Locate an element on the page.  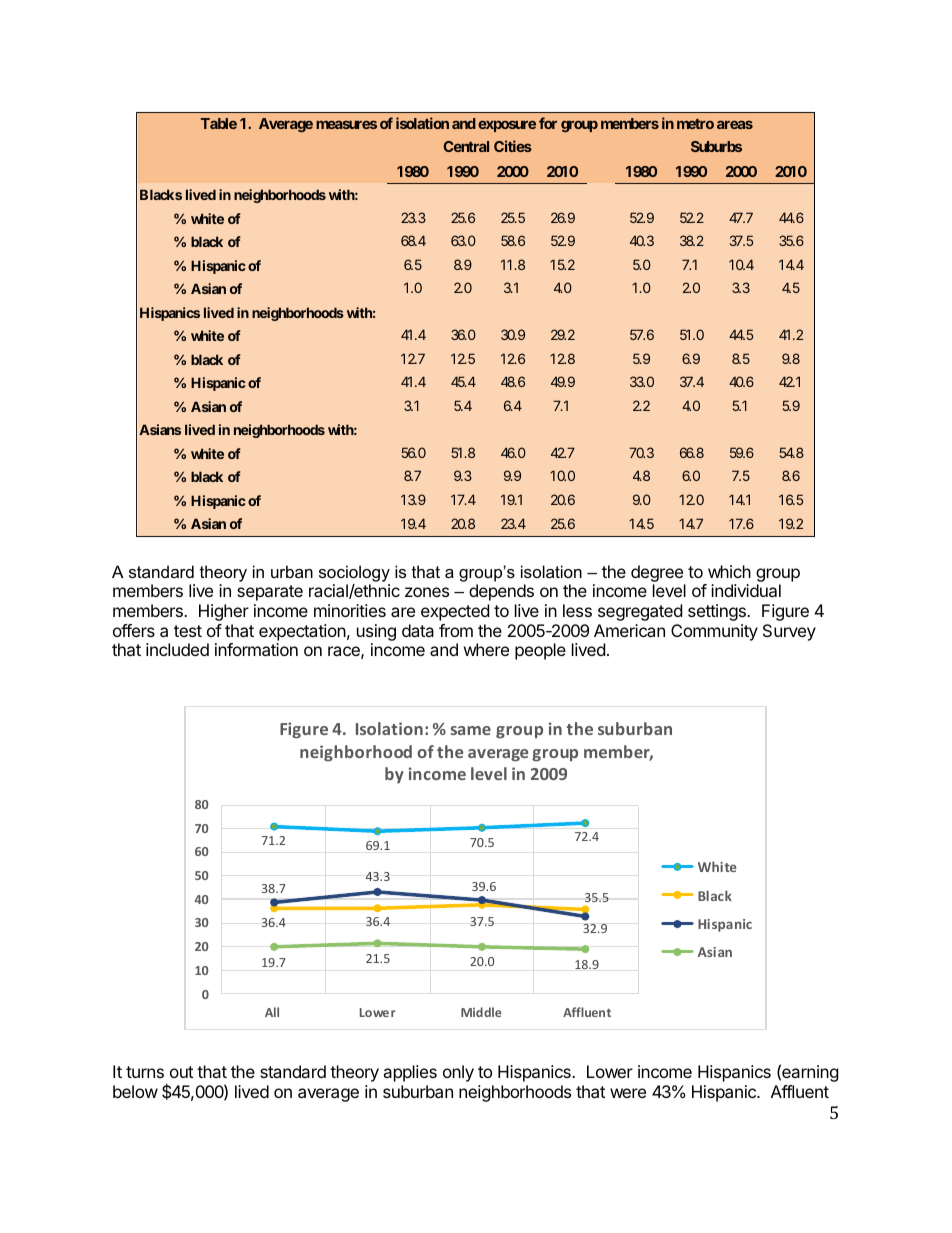
expected is located at coordinates (455, 612).
